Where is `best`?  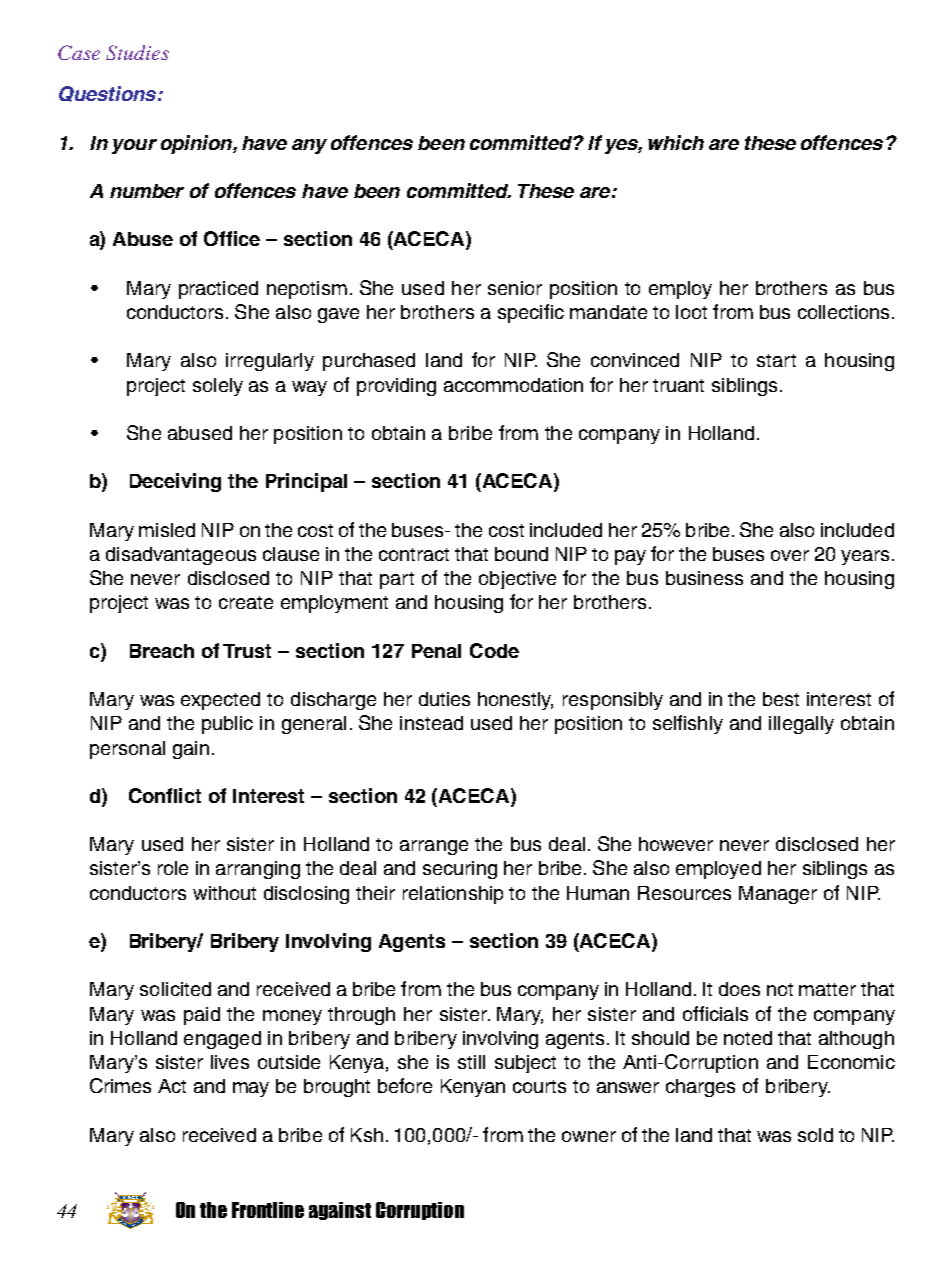 best is located at coordinates (781, 699).
